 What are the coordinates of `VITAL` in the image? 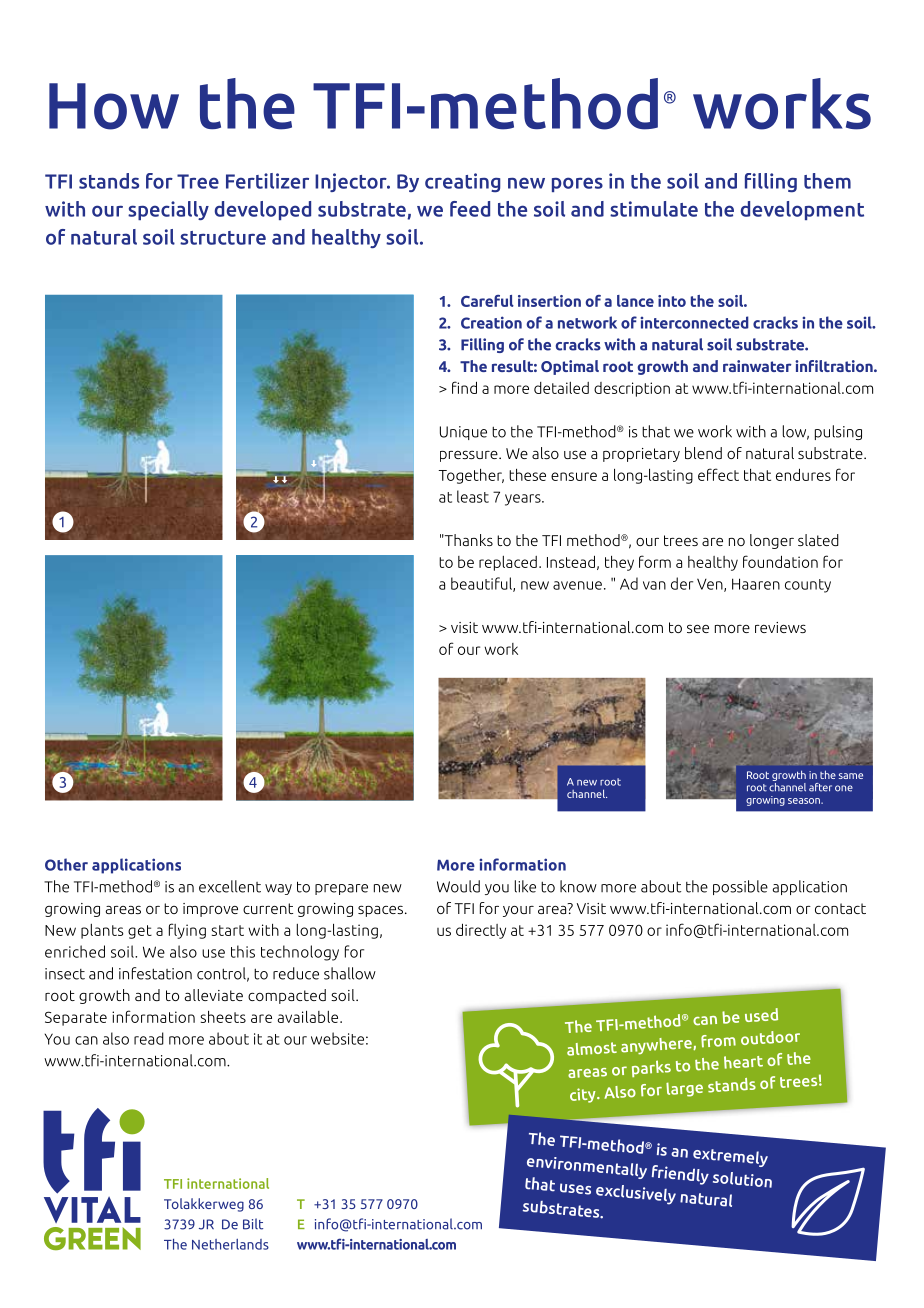 It's located at (92, 1210).
